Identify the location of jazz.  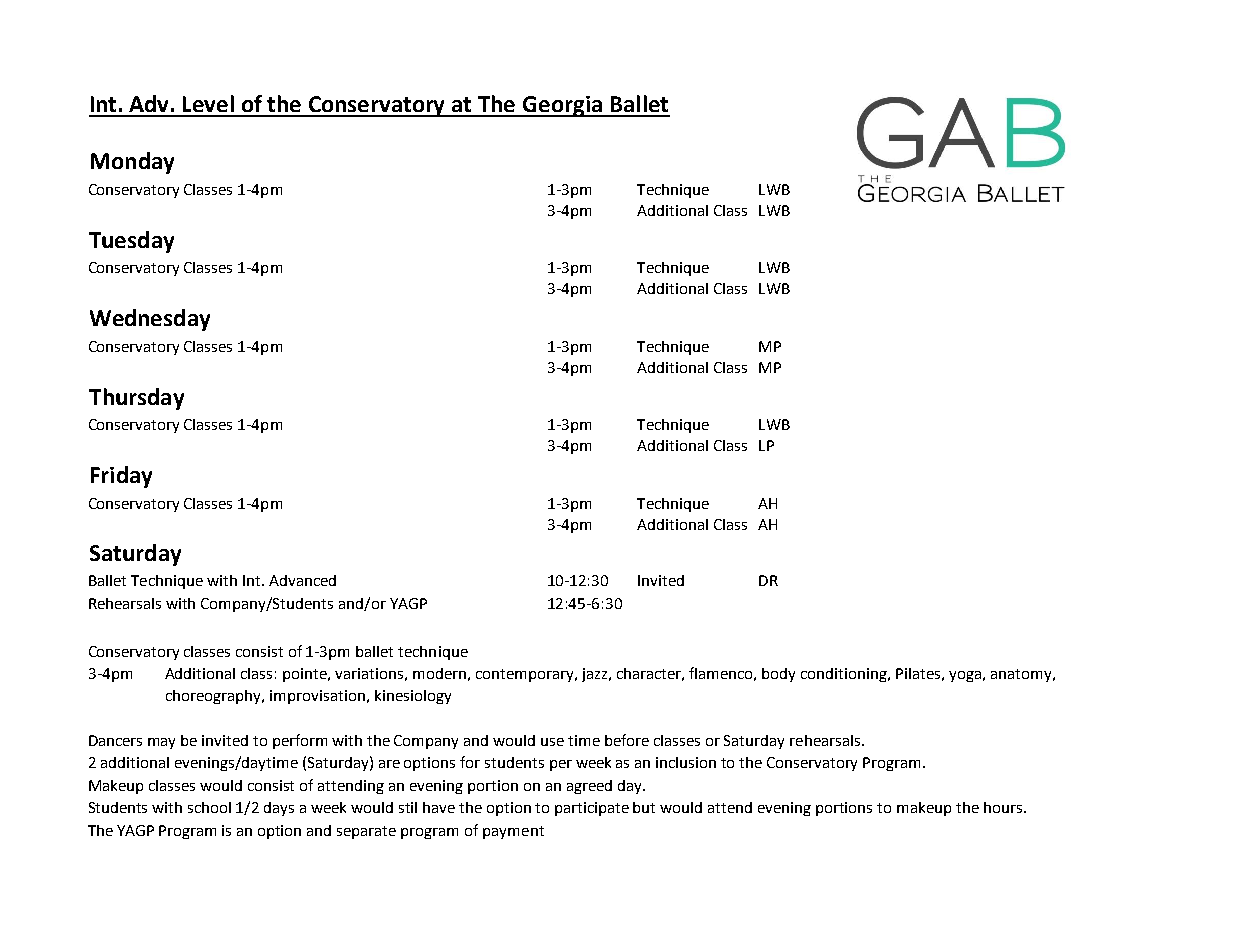
(594, 675).
